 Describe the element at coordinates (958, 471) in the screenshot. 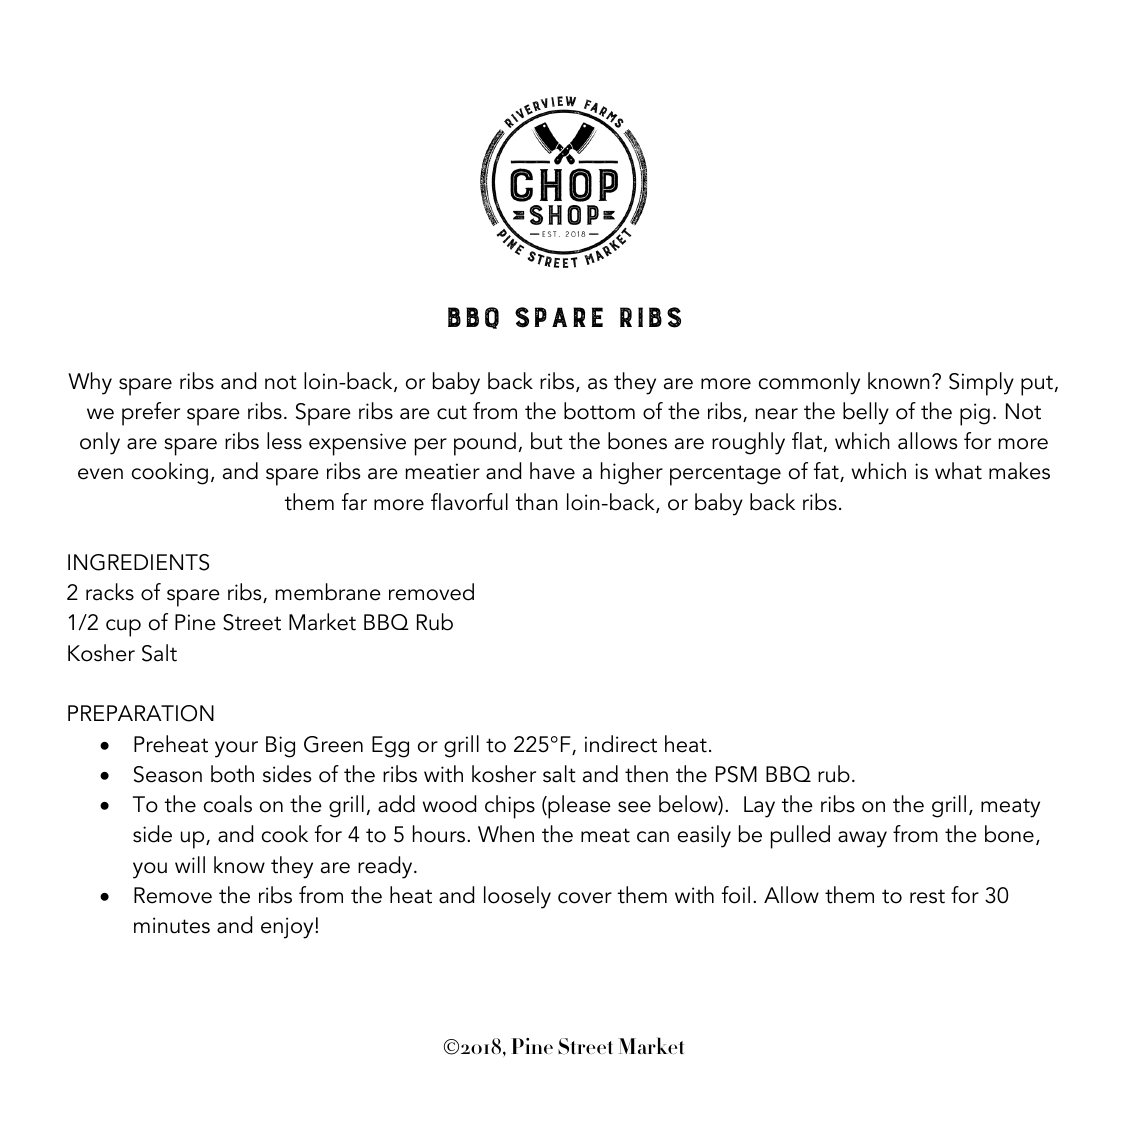

I see `what` at that location.
